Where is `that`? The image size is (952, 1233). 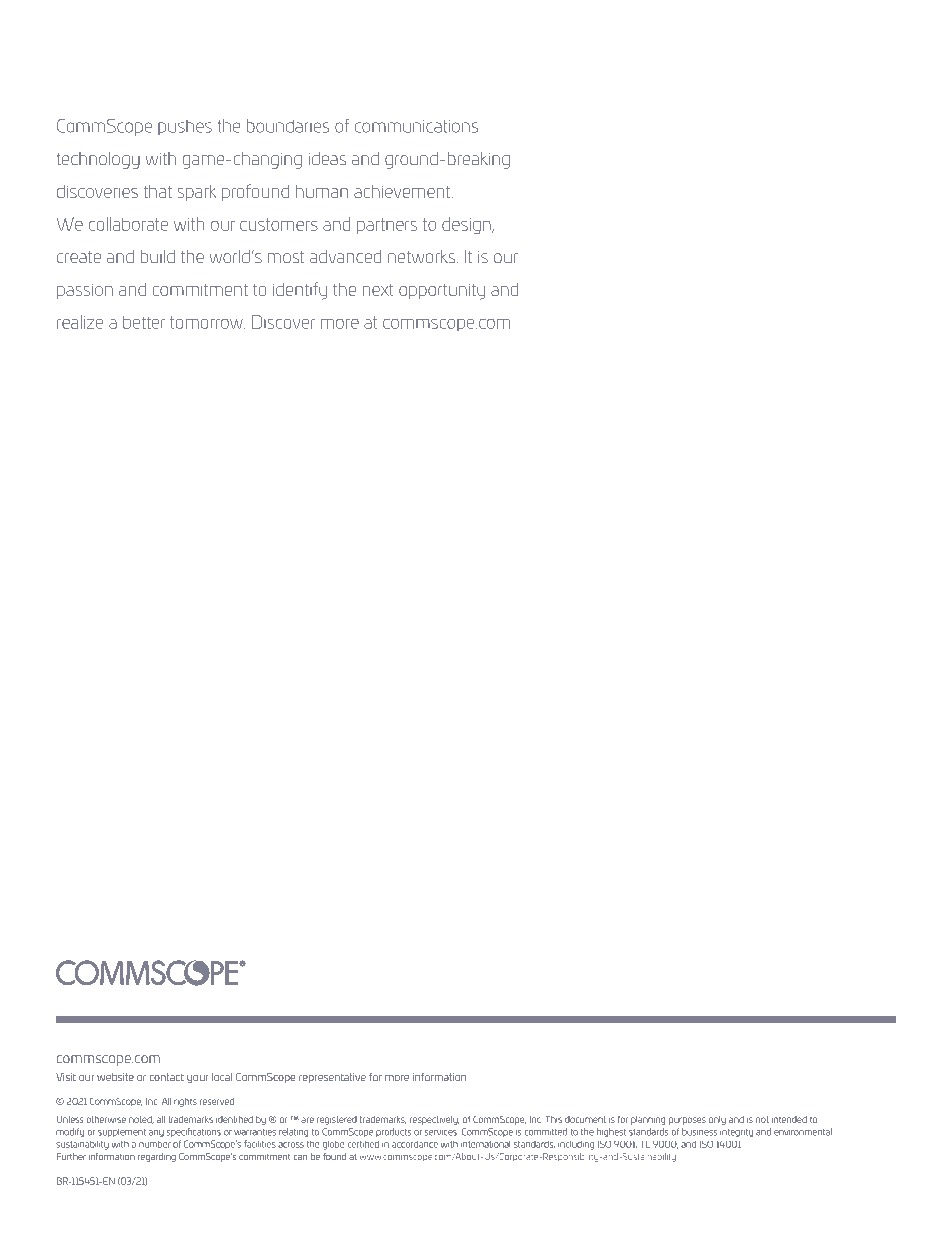 that is located at coordinates (158, 191).
